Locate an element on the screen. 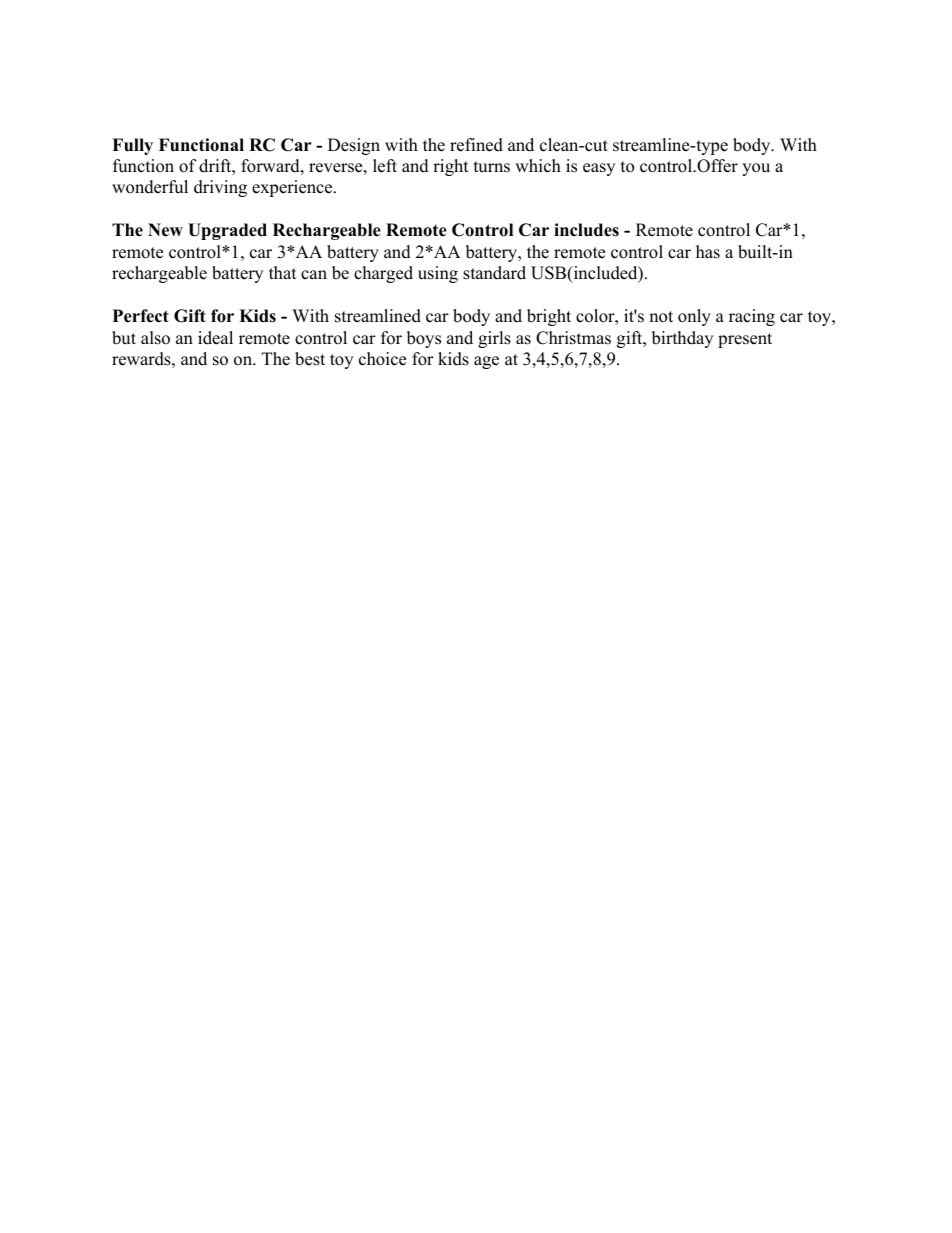 This screenshot has height=1233, width=952. not is located at coordinates (661, 317).
